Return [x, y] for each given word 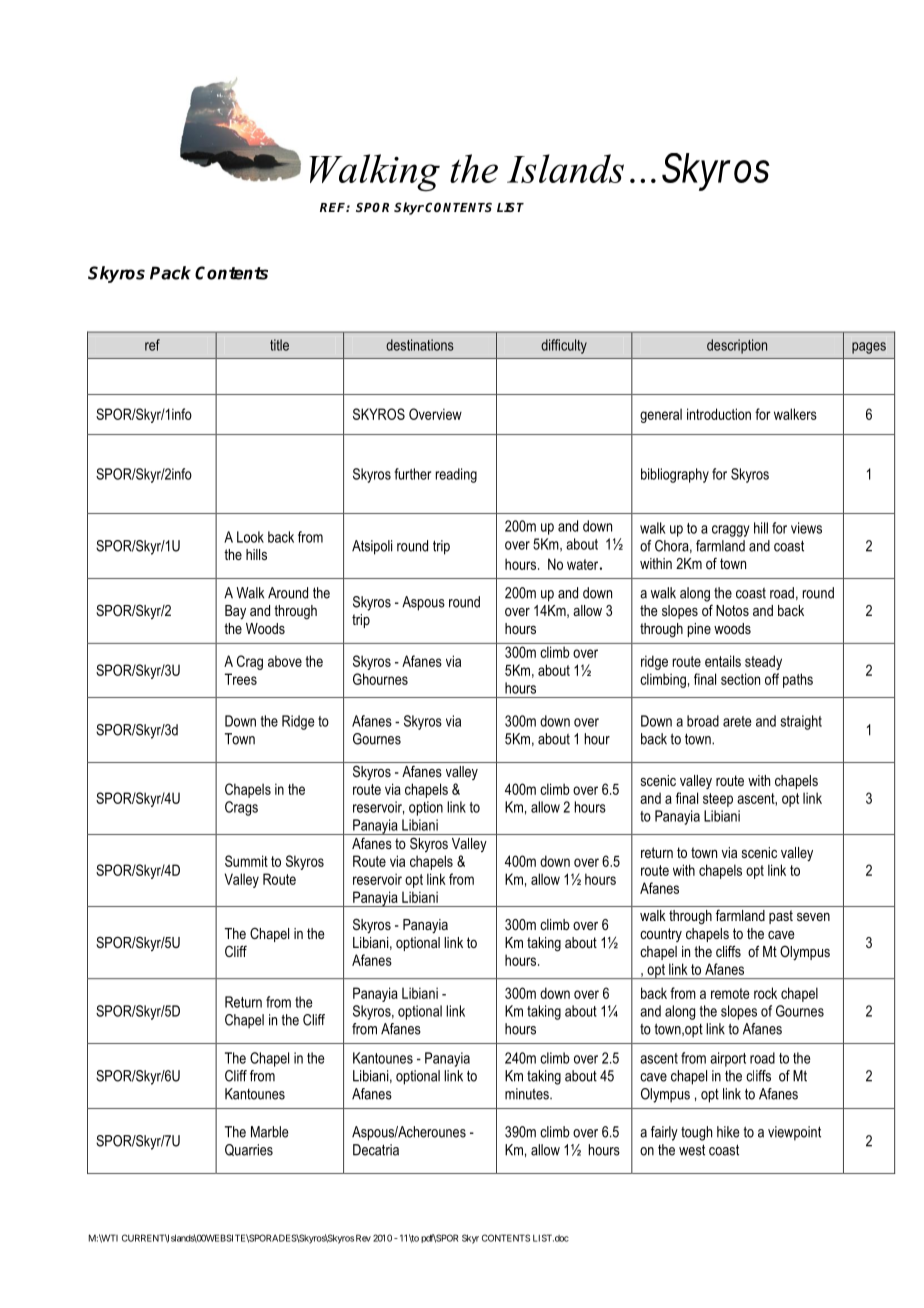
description [737, 346]
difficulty [564, 346]
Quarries [249, 1150]
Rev [363, 1238]
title [279, 345]
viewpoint [794, 1133]
